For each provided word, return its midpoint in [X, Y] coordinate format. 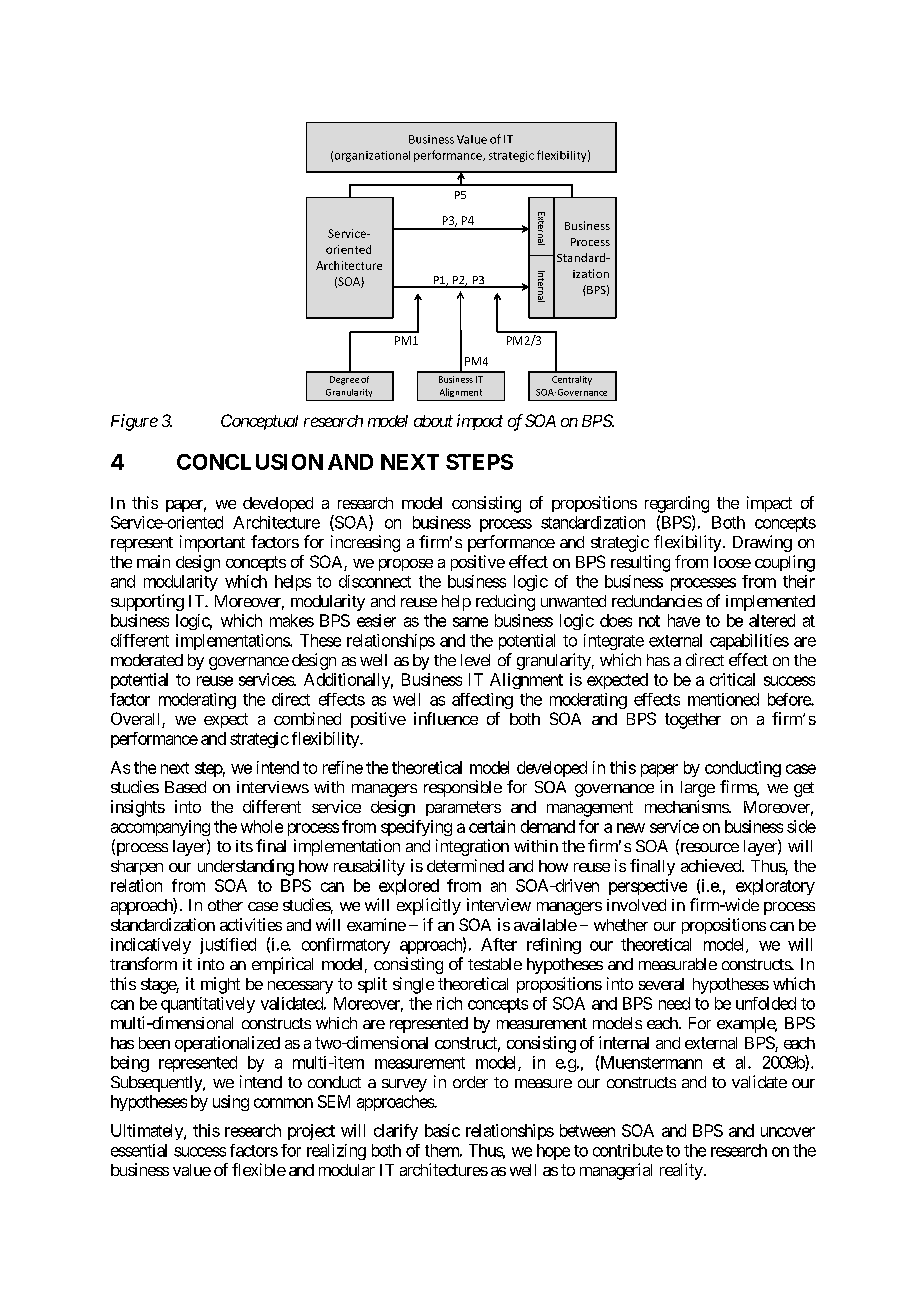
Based [185, 787]
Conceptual [259, 422]
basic [442, 1130]
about [433, 421]
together [693, 721]
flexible [259, 1169]
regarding [677, 504]
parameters [463, 808]
